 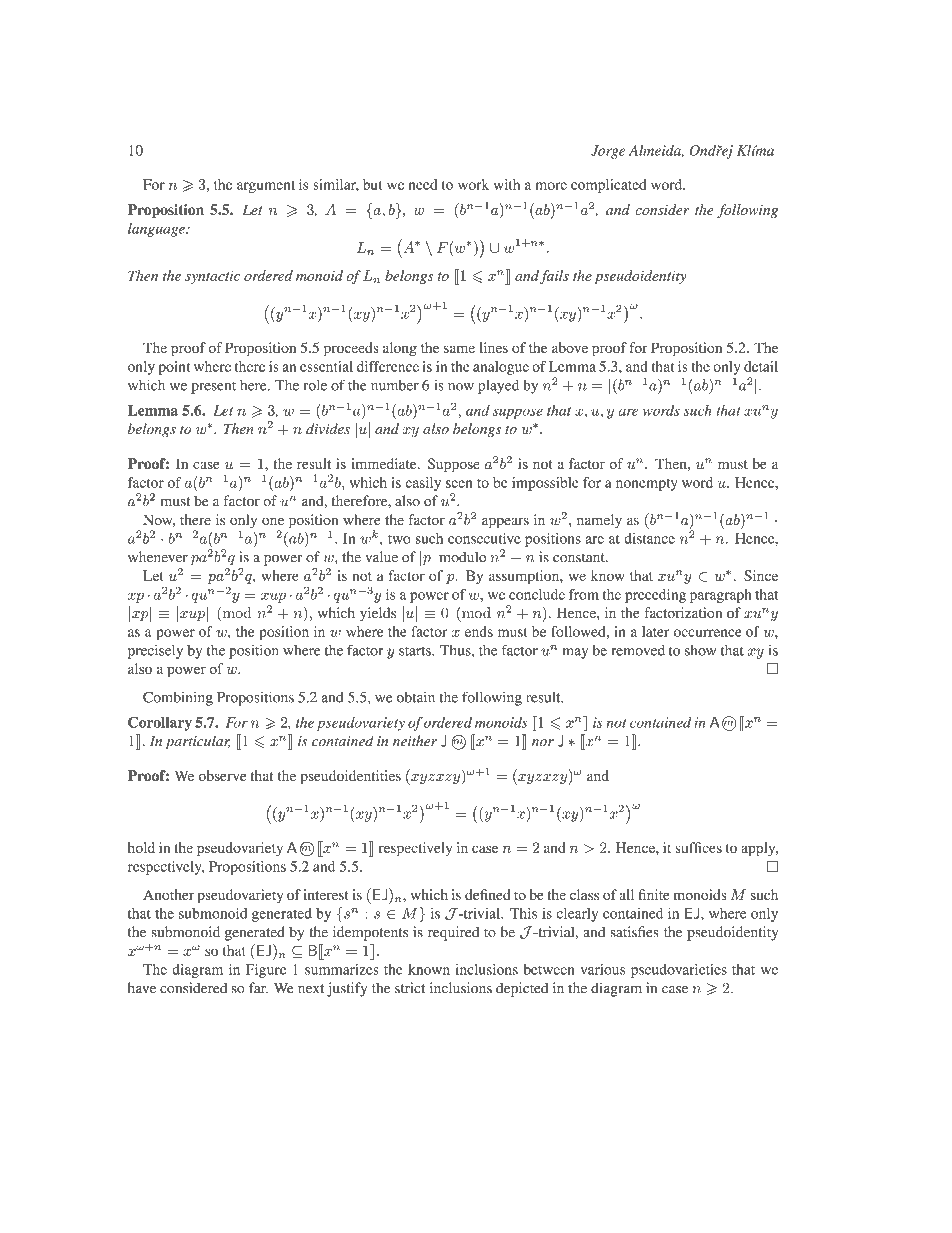 What do you see at coordinates (416, 697) in the screenshot?
I see `obtain` at bounding box center [416, 697].
